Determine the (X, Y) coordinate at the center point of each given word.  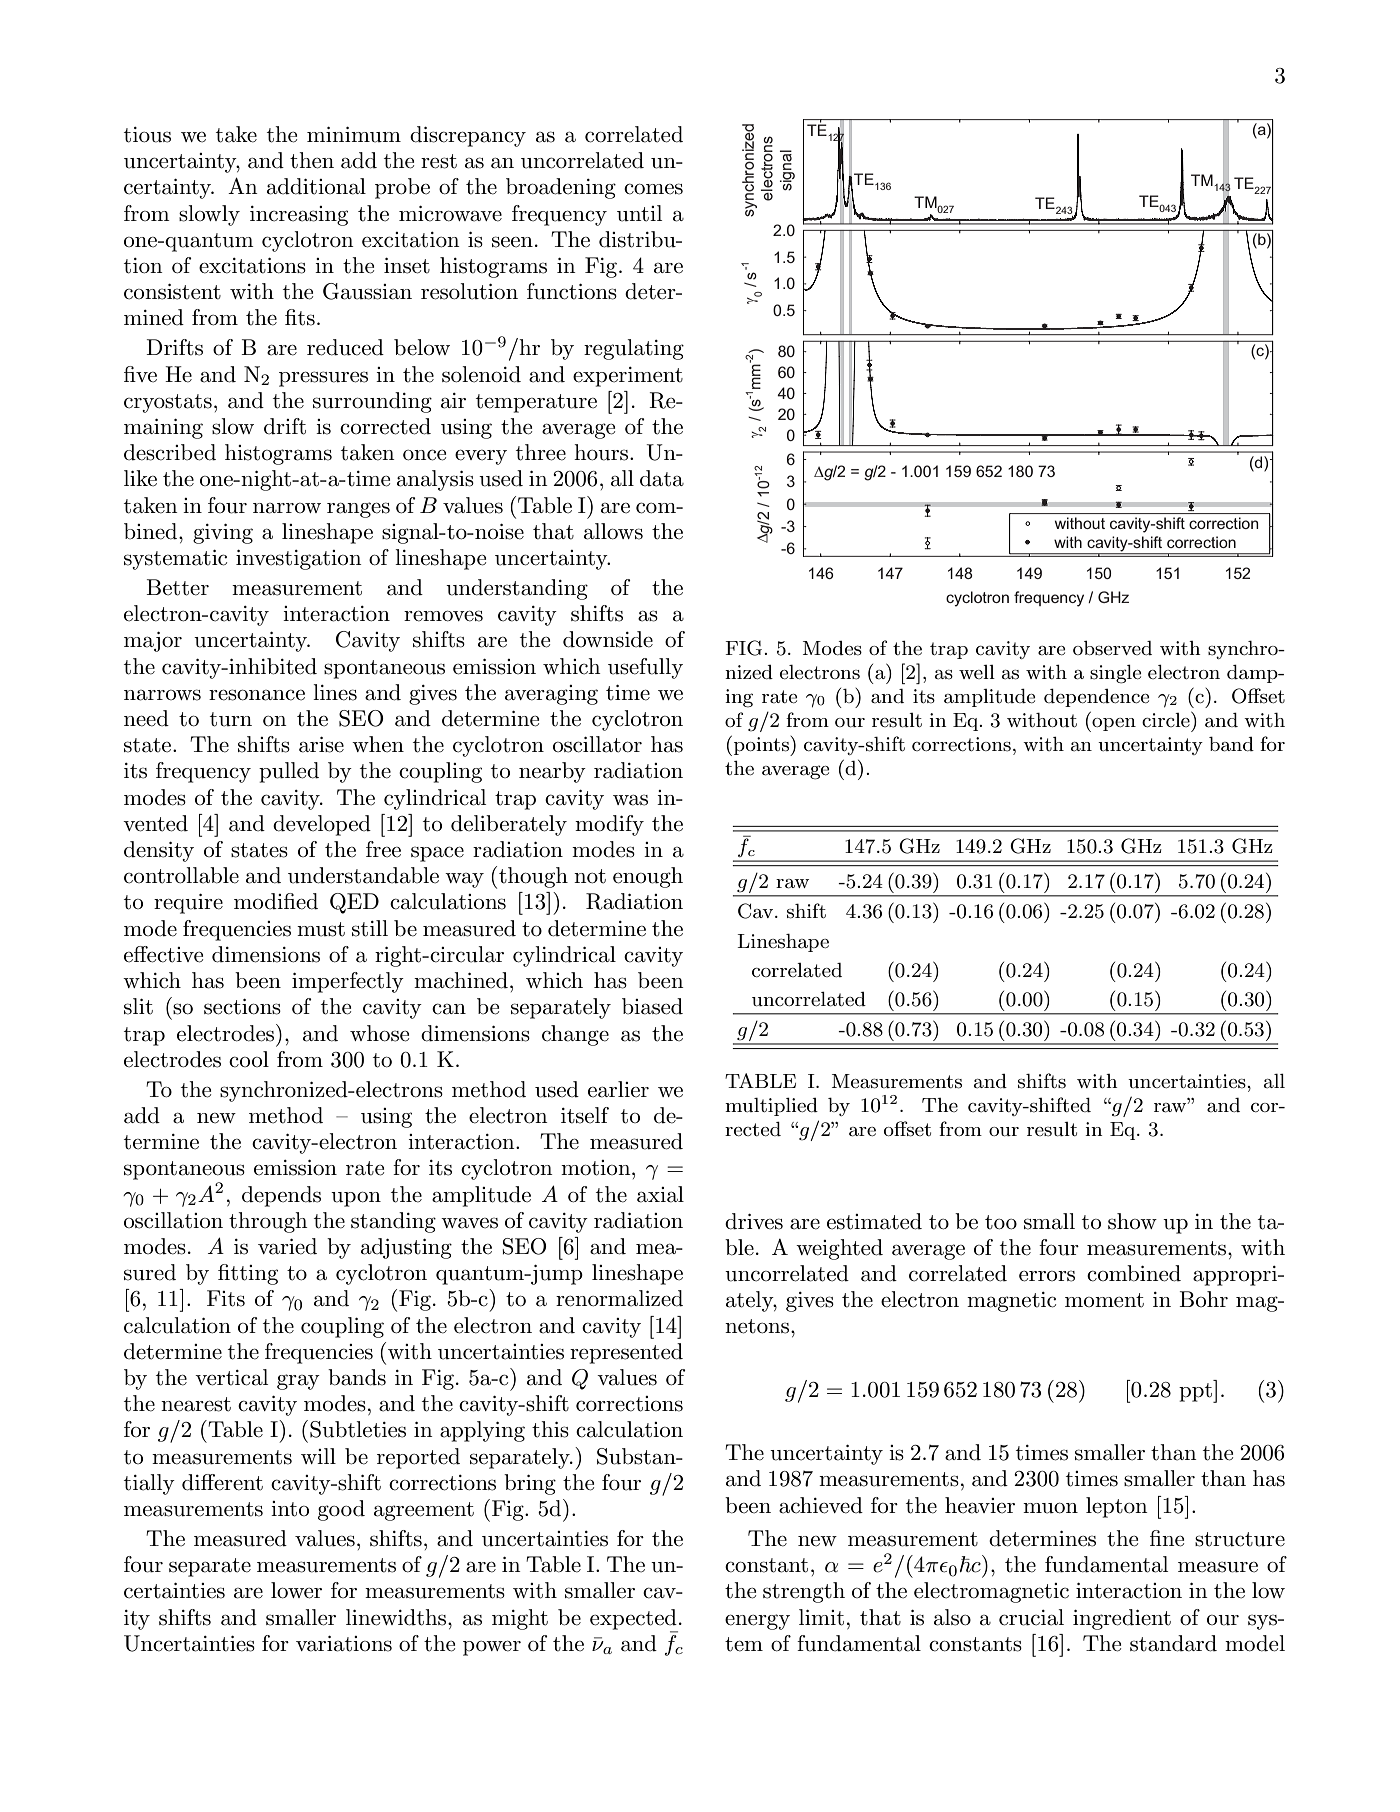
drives (754, 1221)
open (1113, 725)
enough (648, 877)
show (1132, 1221)
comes (653, 189)
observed (1112, 648)
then (312, 160)
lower (296, 1590)
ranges (358, 510)
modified (276, 901)
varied (287, 1246)
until (639, 213)
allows (613, 531)
